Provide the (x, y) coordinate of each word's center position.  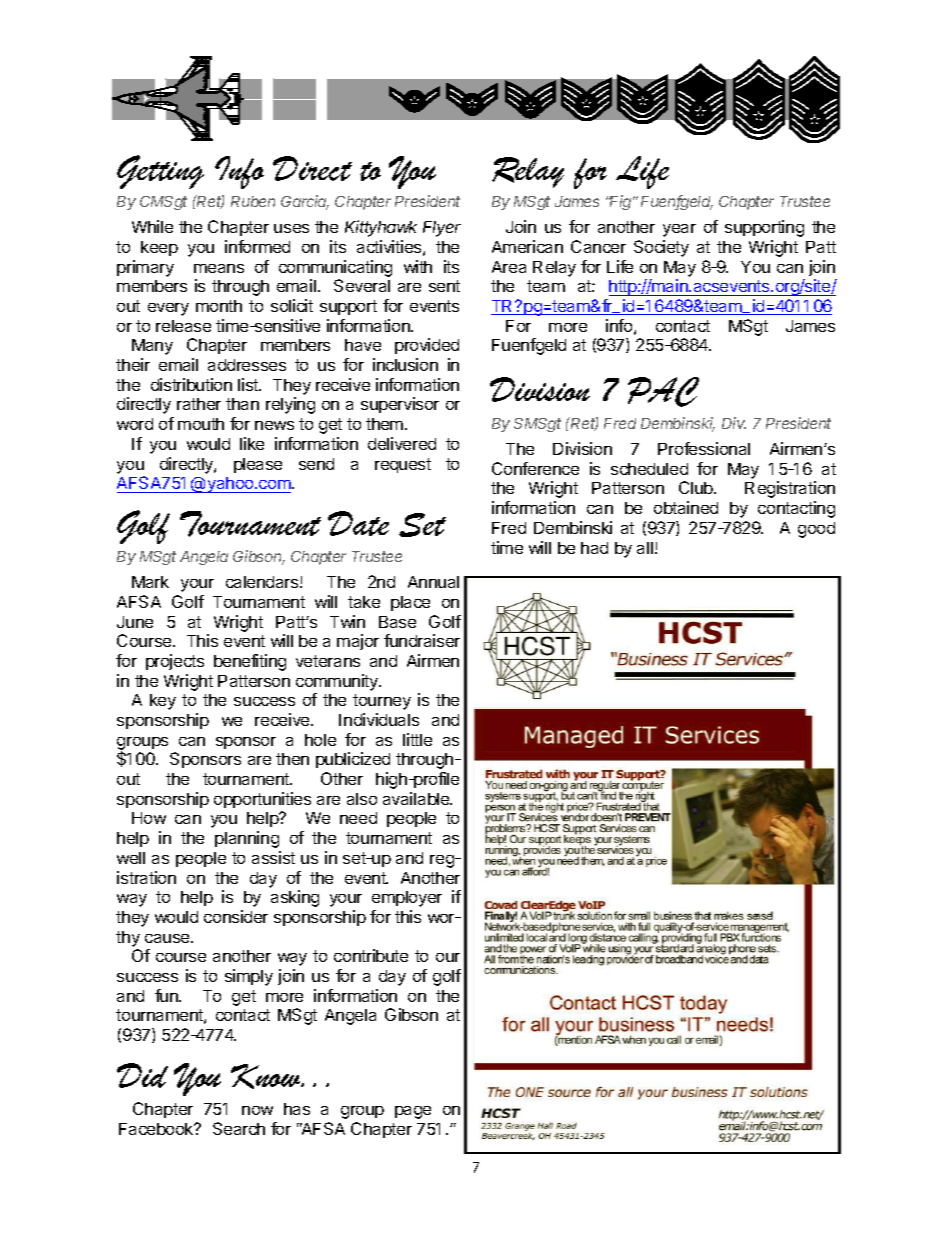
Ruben (253, 201)
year (679, 230)
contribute (371, 955)
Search (239, 1128)
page (413, 1112)
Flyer (442, 229)
